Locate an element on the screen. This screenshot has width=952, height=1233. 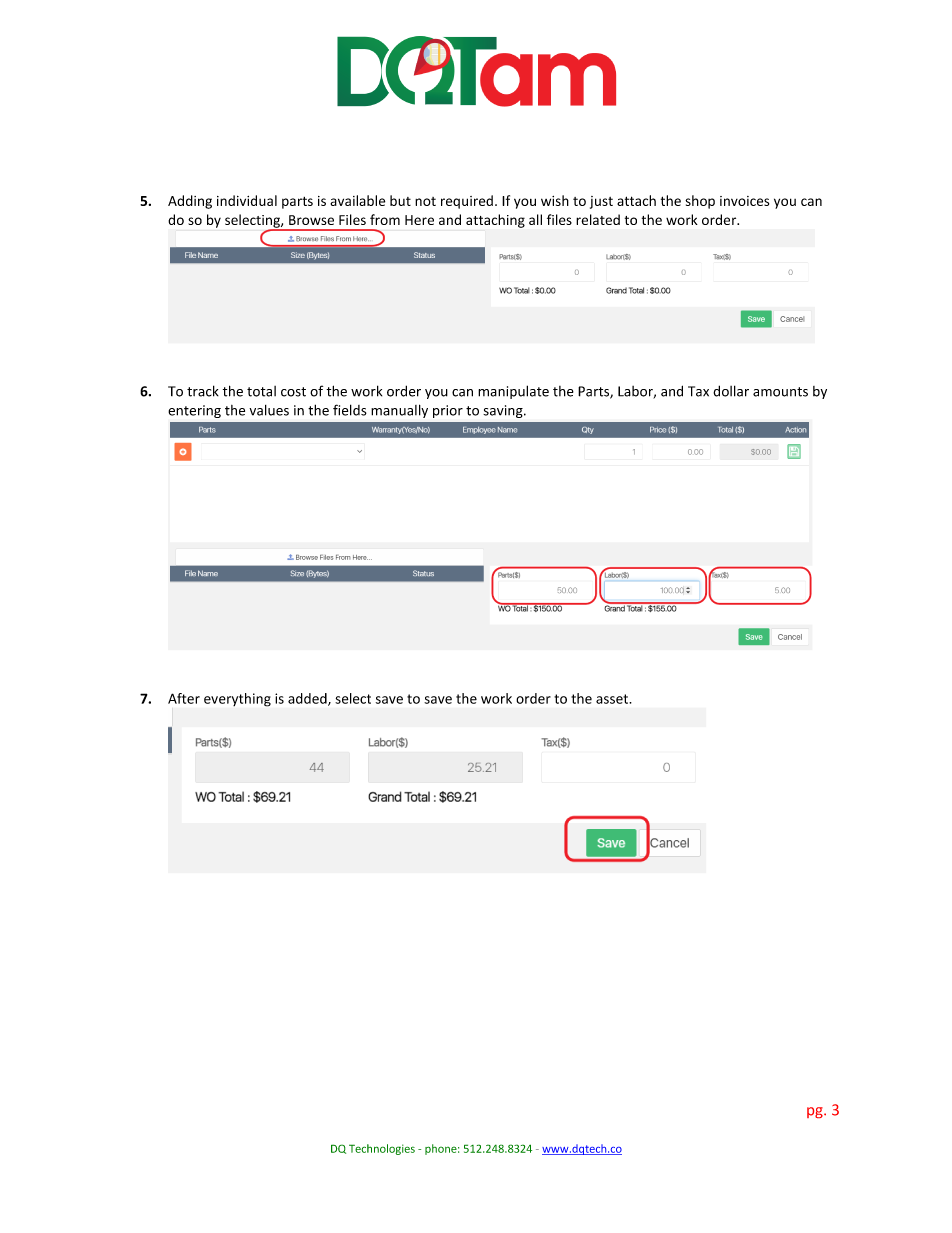
everything is located at coordinates (237, 700).
